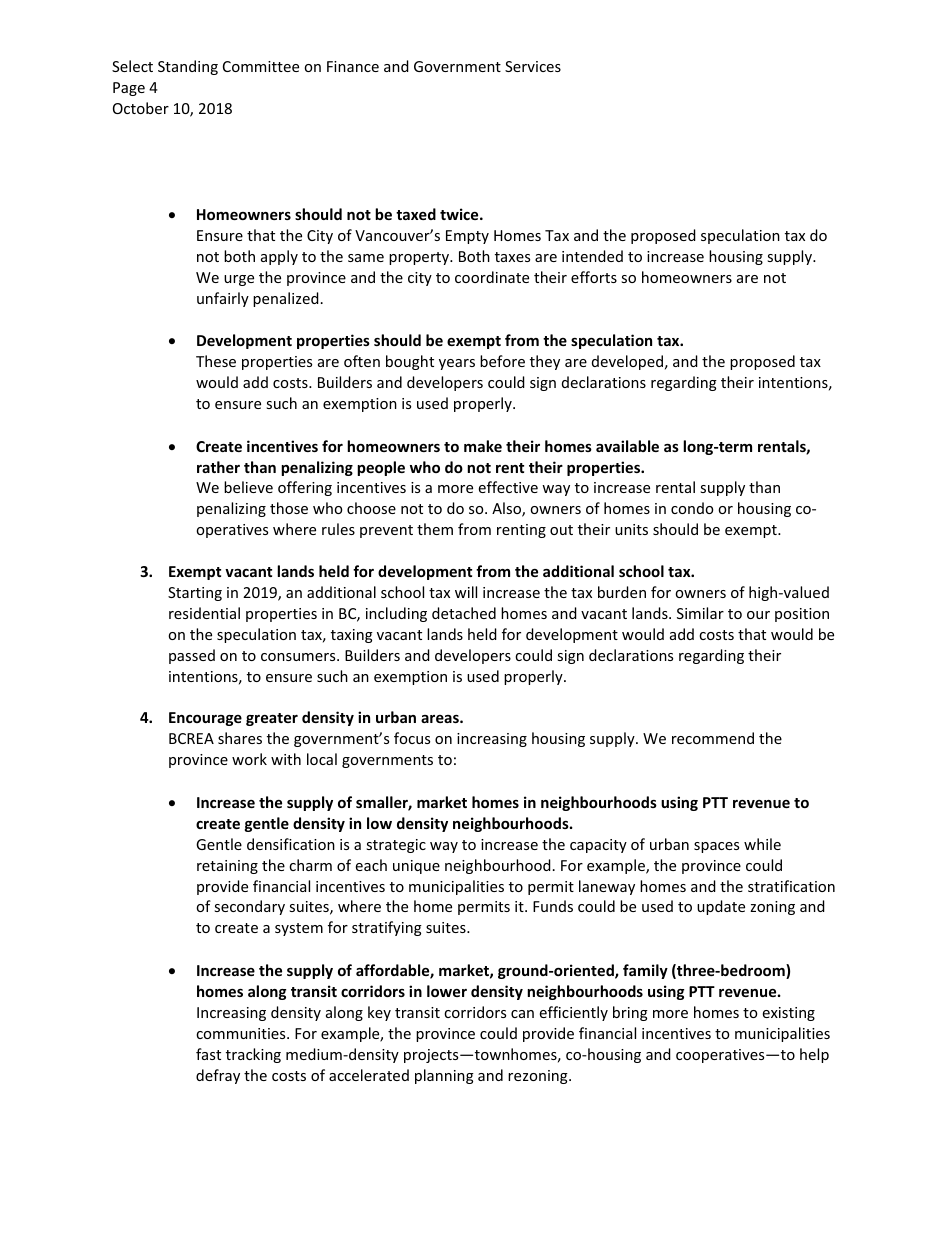 This page has height=1233, width=952. I want to click on existing, so click(789, 1014).
